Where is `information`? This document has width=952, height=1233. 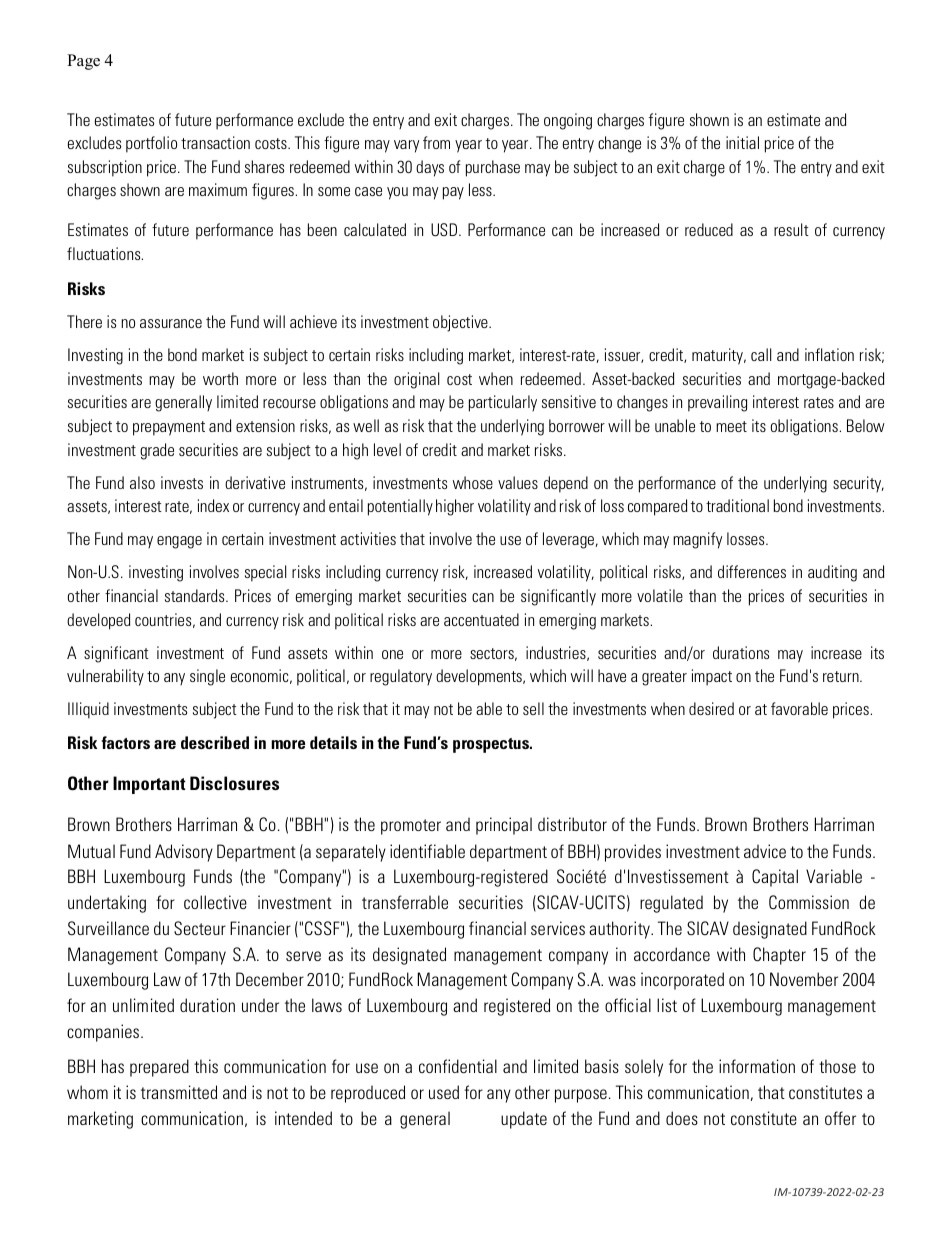
information is located at coordinates (757, 1066).
